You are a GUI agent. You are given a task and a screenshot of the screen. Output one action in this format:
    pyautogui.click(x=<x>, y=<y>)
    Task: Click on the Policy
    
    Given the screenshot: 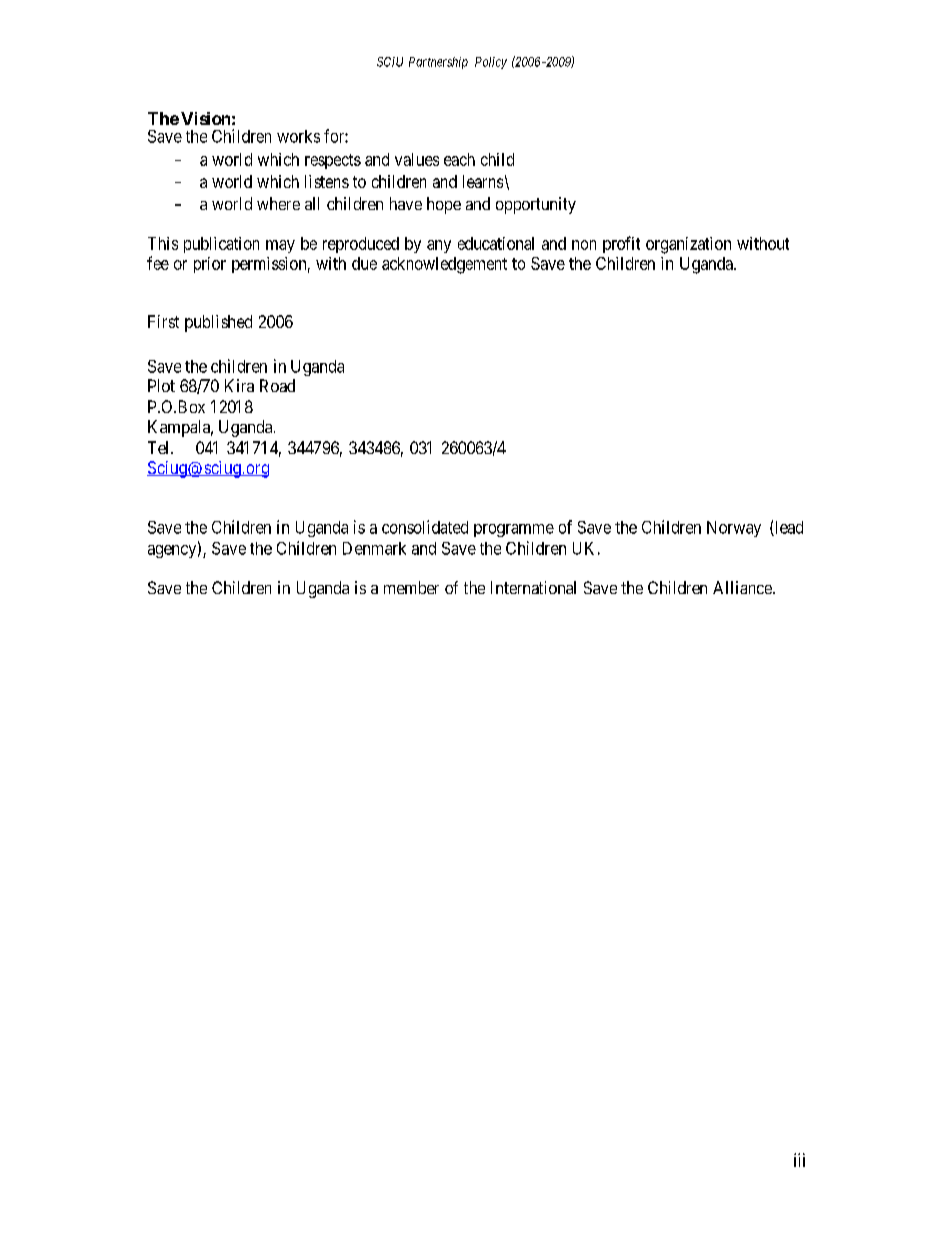 What is the action you would take?
    pyautogui.click(x=491, y=63)
